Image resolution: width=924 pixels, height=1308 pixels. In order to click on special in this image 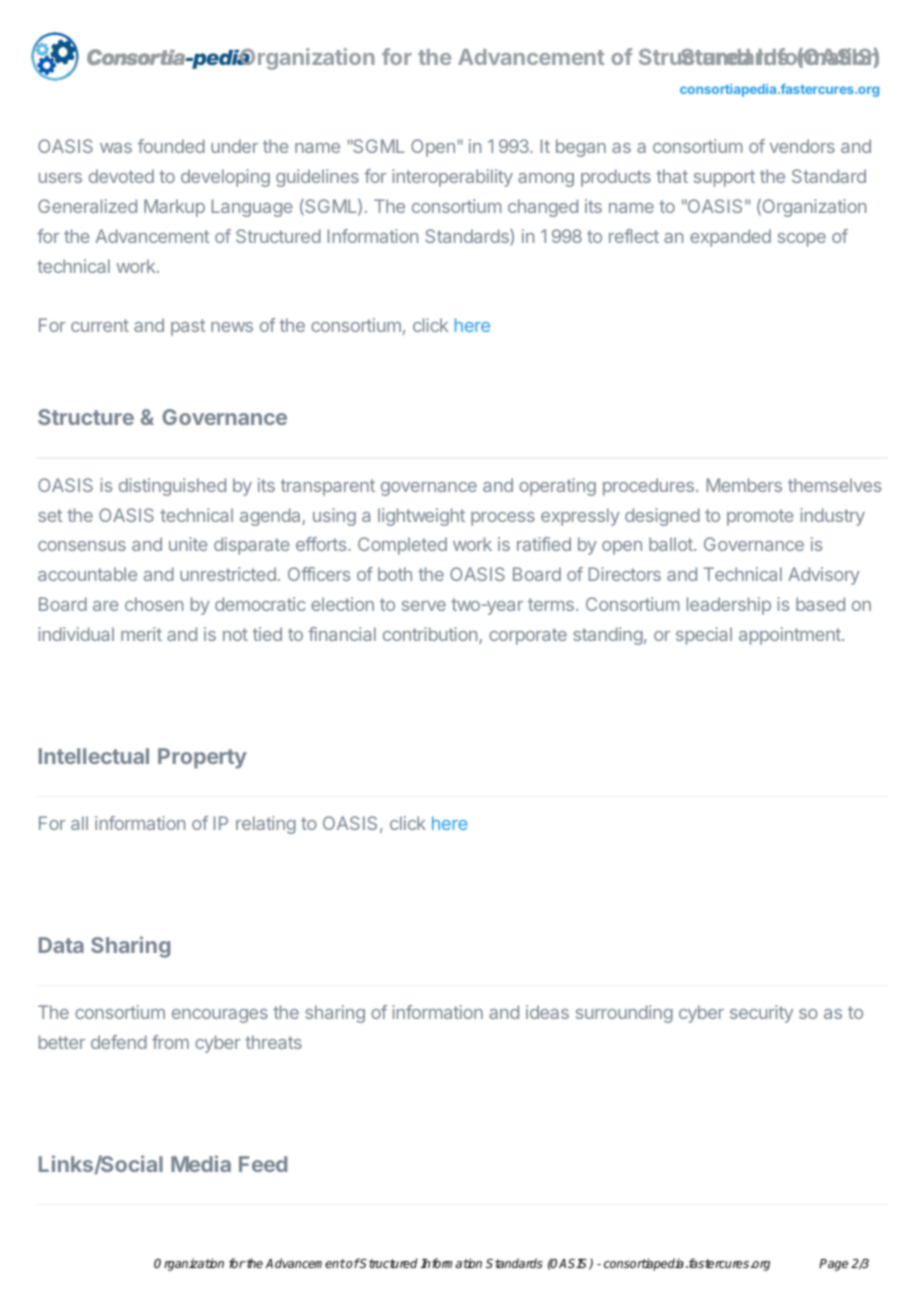, I will do `click(704, 636)`.
